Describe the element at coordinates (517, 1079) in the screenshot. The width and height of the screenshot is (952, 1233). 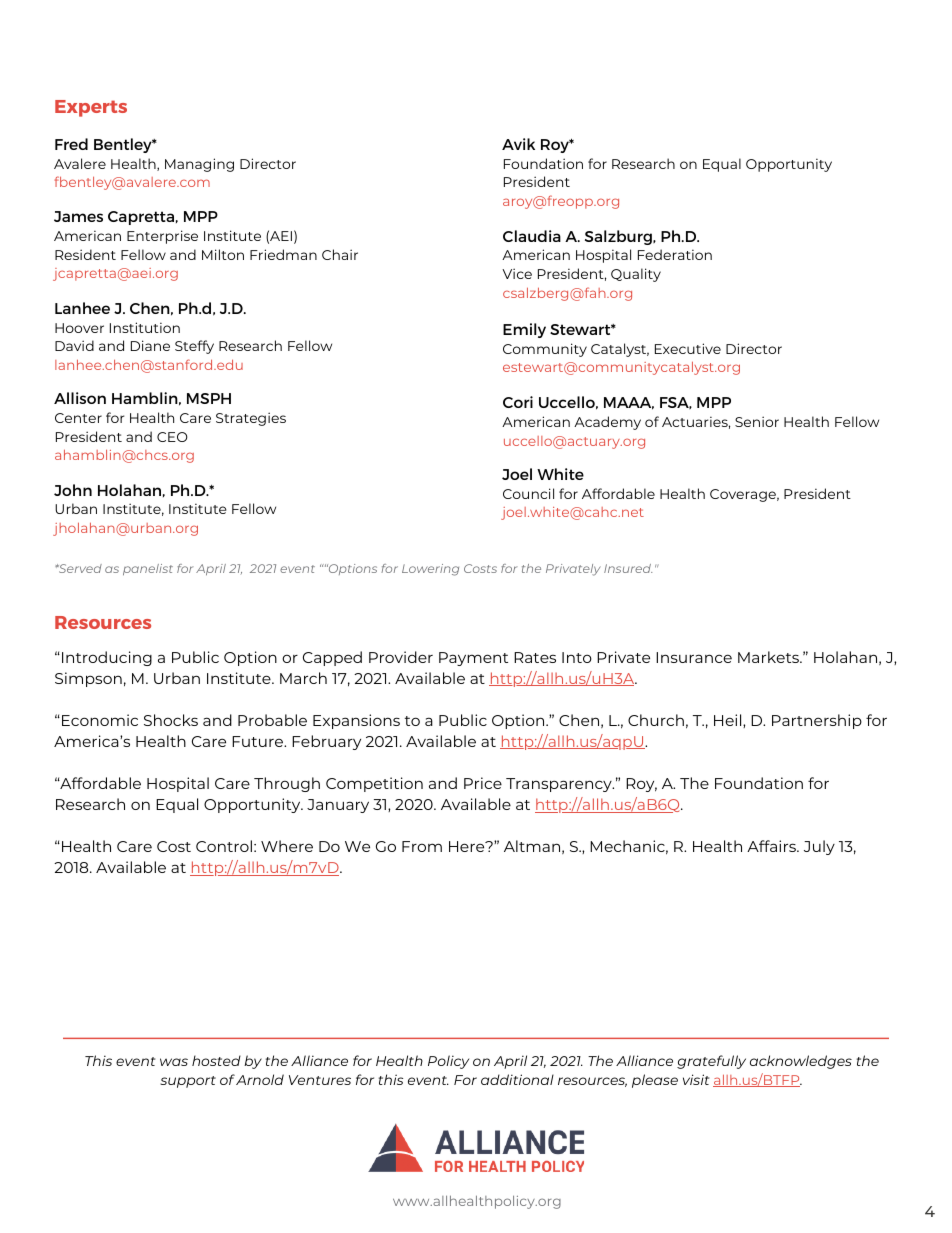
I see `additional` at that location.
